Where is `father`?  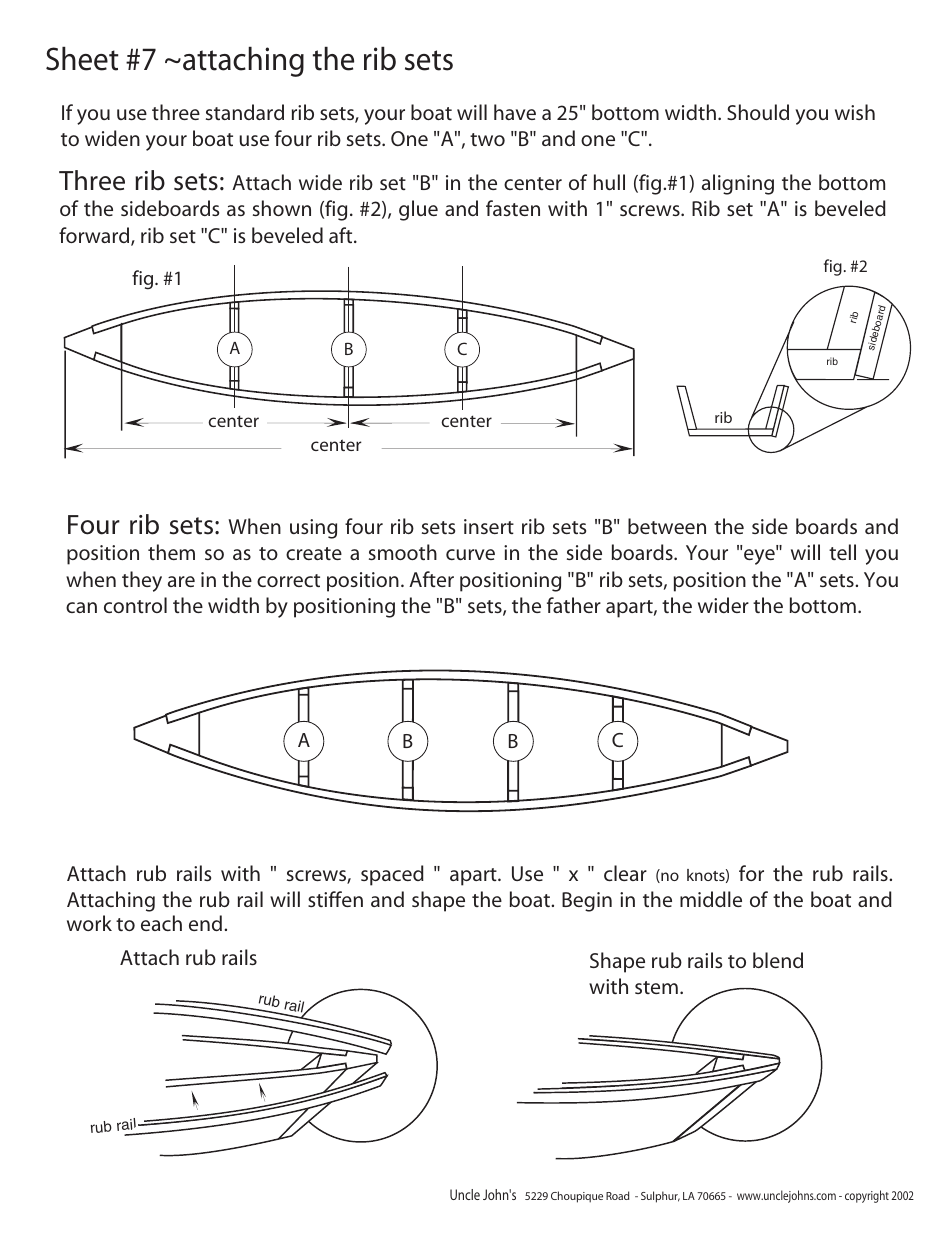
father is located at coordinates (574, 605).
